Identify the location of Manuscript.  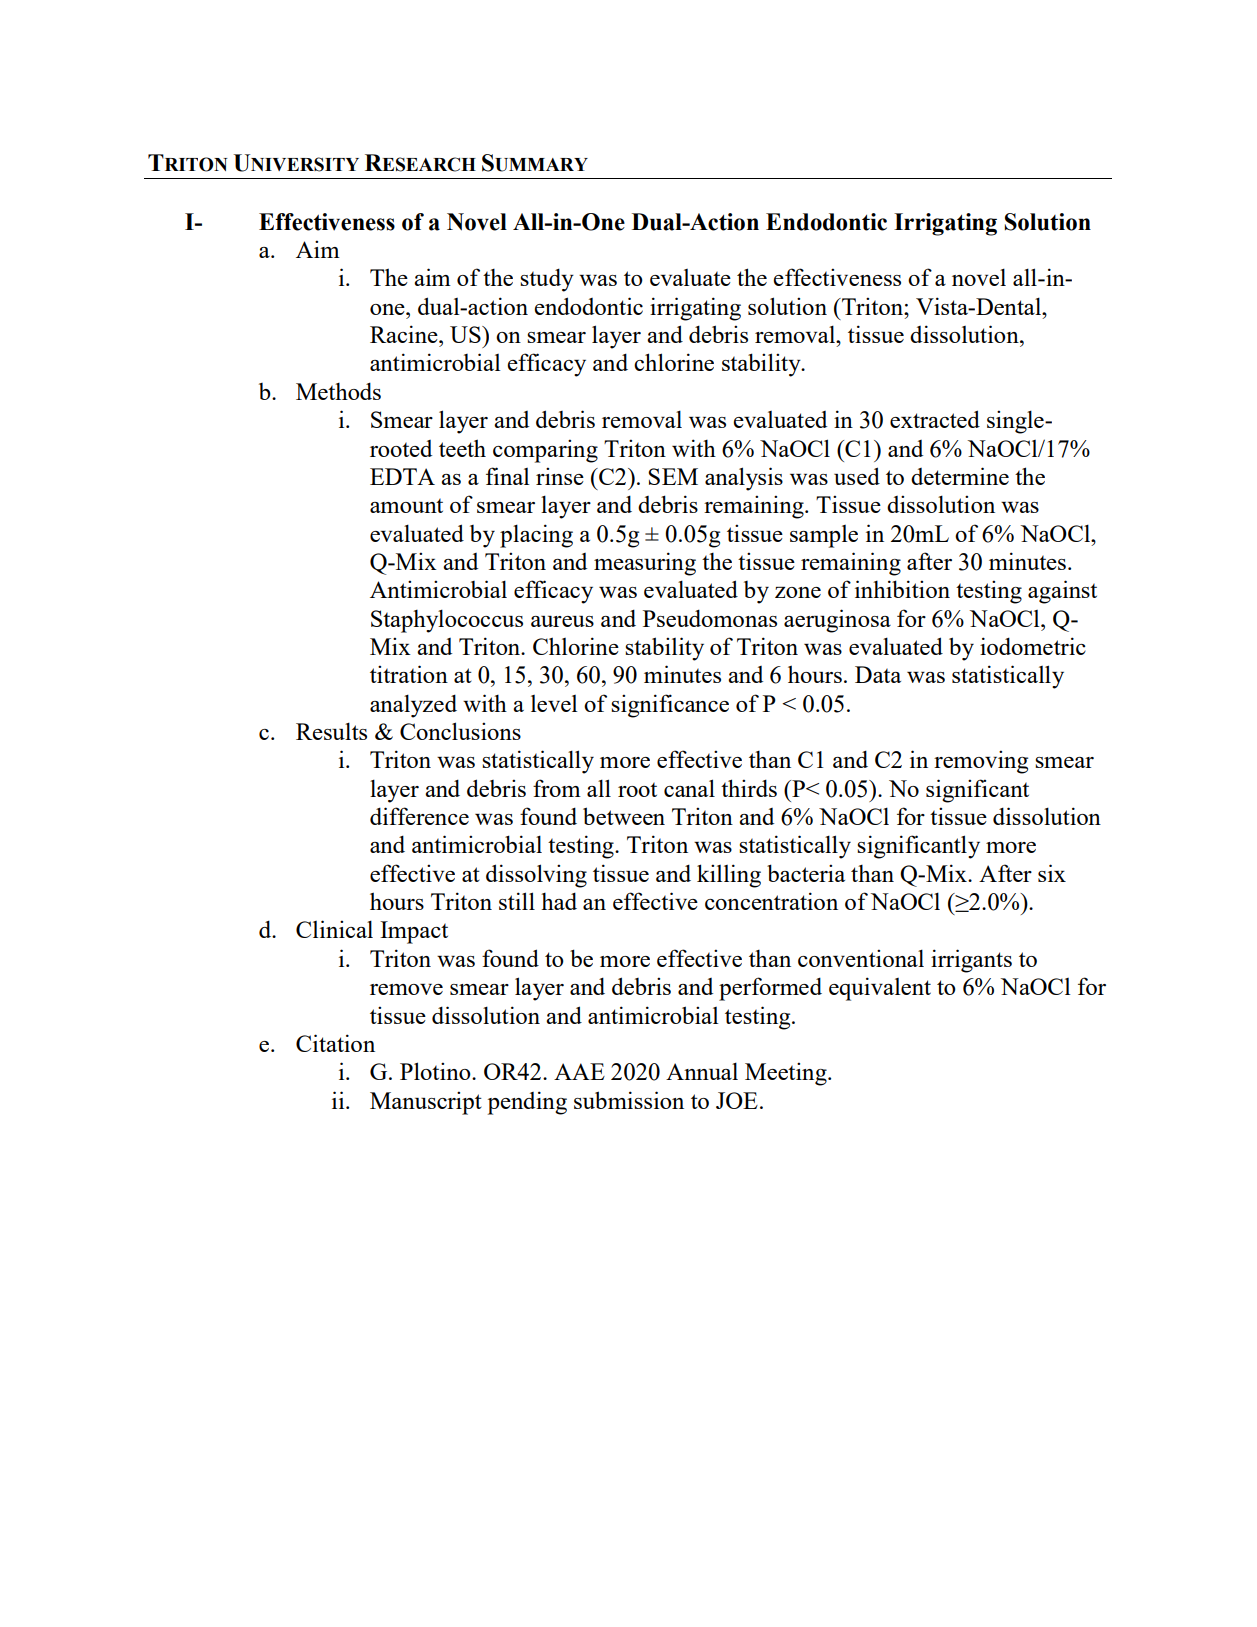
(426, 1103).
